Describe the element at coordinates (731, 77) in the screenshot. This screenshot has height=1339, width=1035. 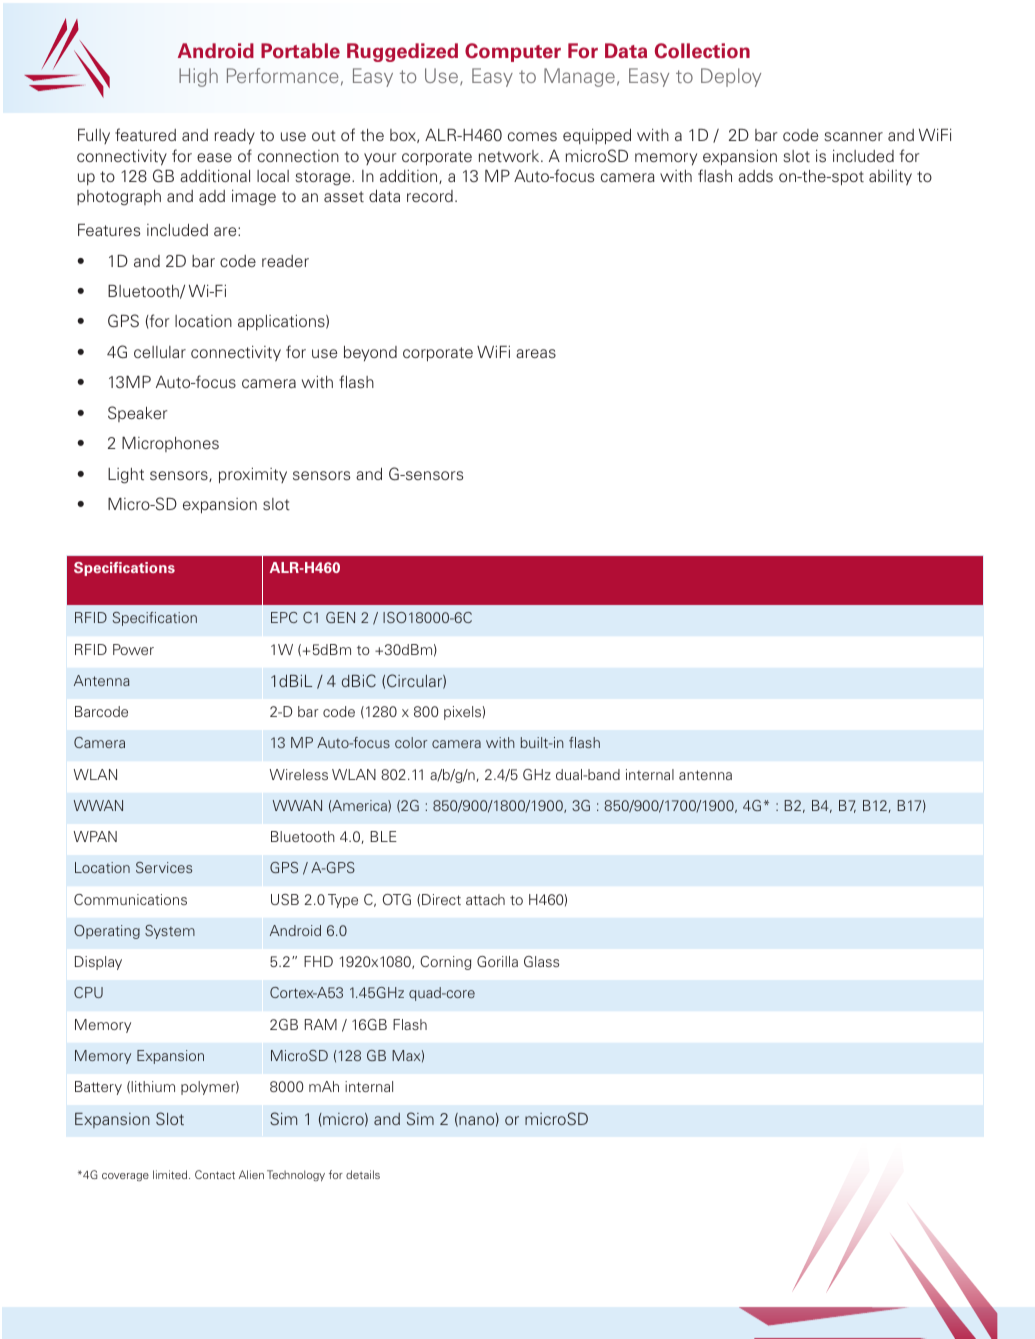
I see `Deploy` at that location.
